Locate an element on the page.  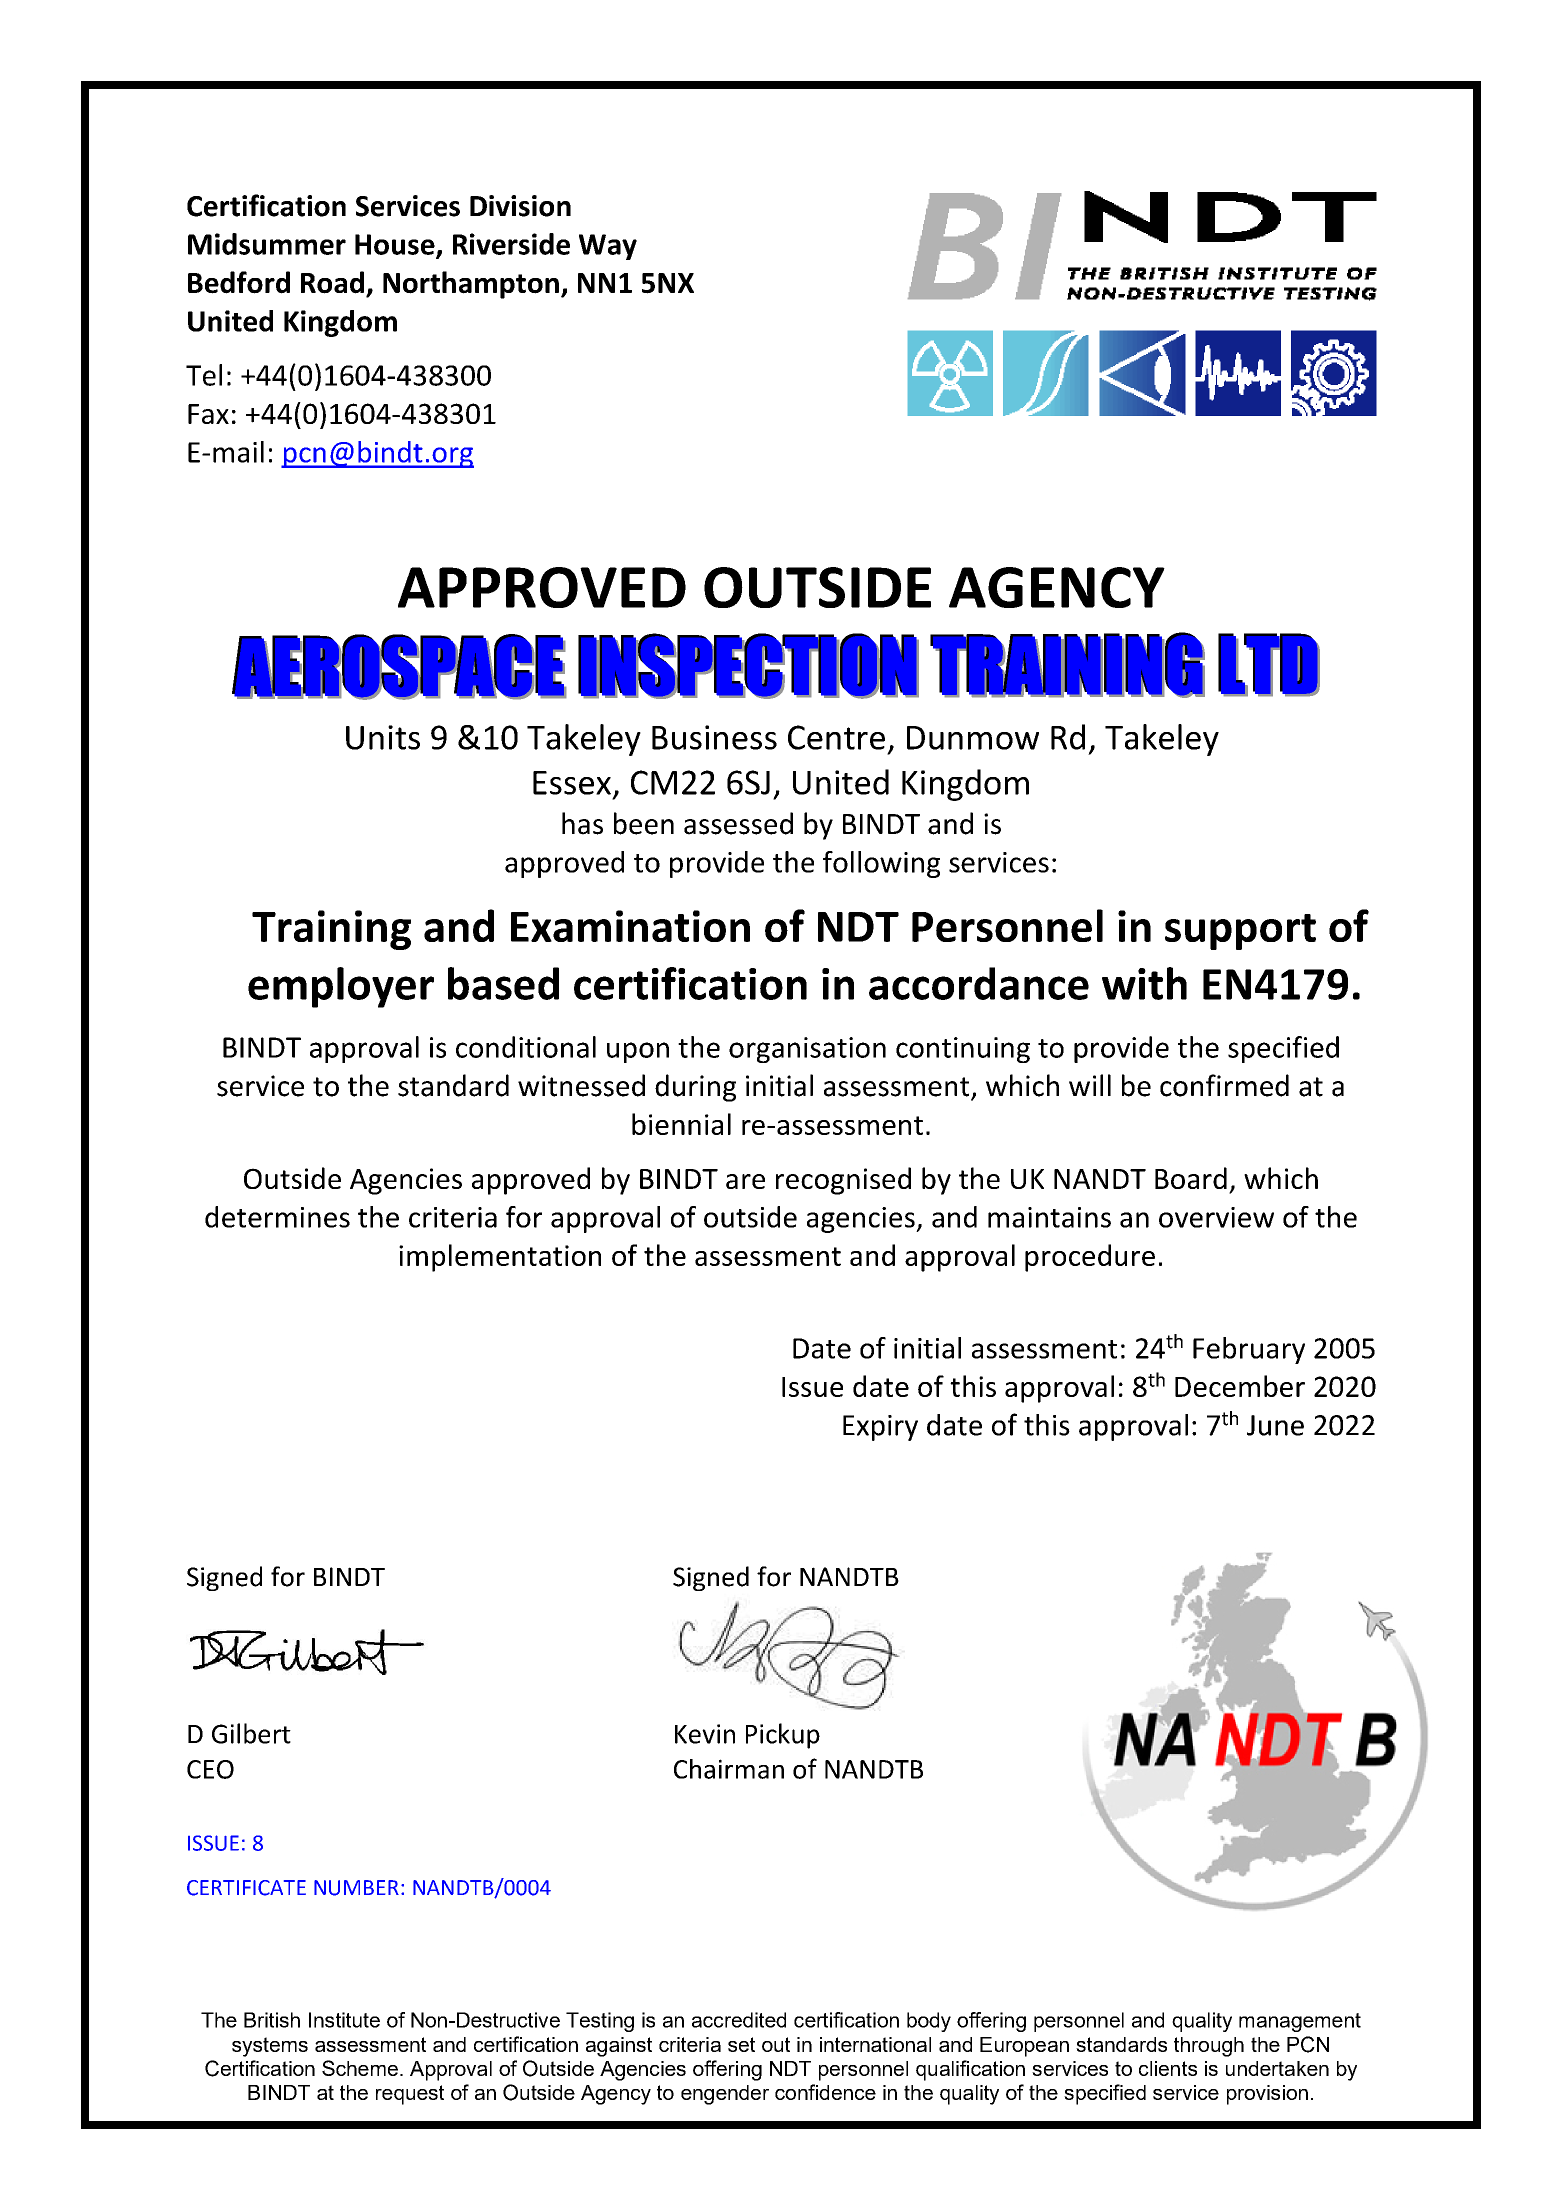
Business is located at coordinates (714, 737).
